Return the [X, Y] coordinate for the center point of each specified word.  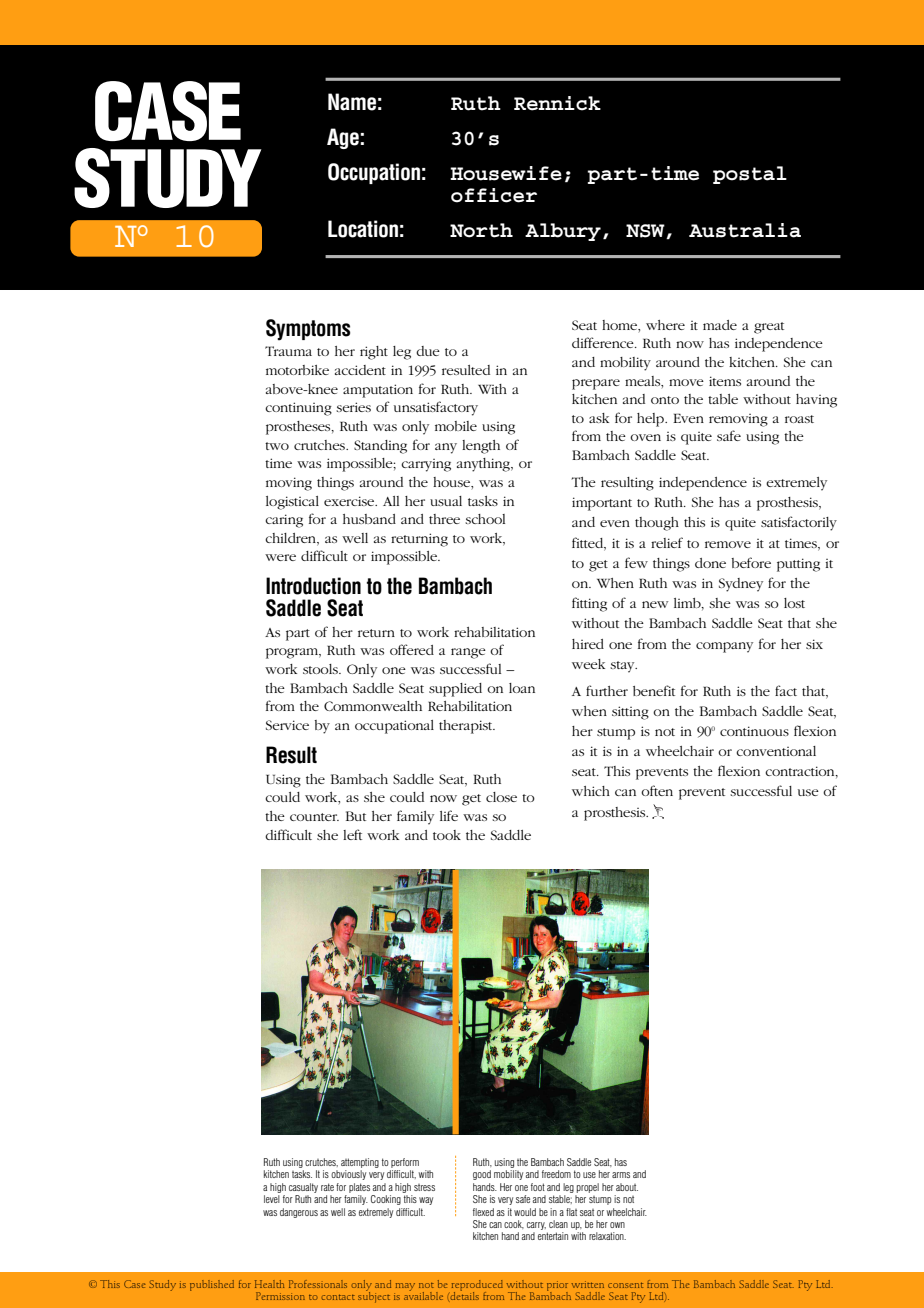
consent [625, 1285]
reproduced [477, 1286]
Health [269, 1284]
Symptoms [308, 330]
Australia [745, 230]
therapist [467, 727]
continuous [754, 731]
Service [287, 725]
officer [494, 195]
